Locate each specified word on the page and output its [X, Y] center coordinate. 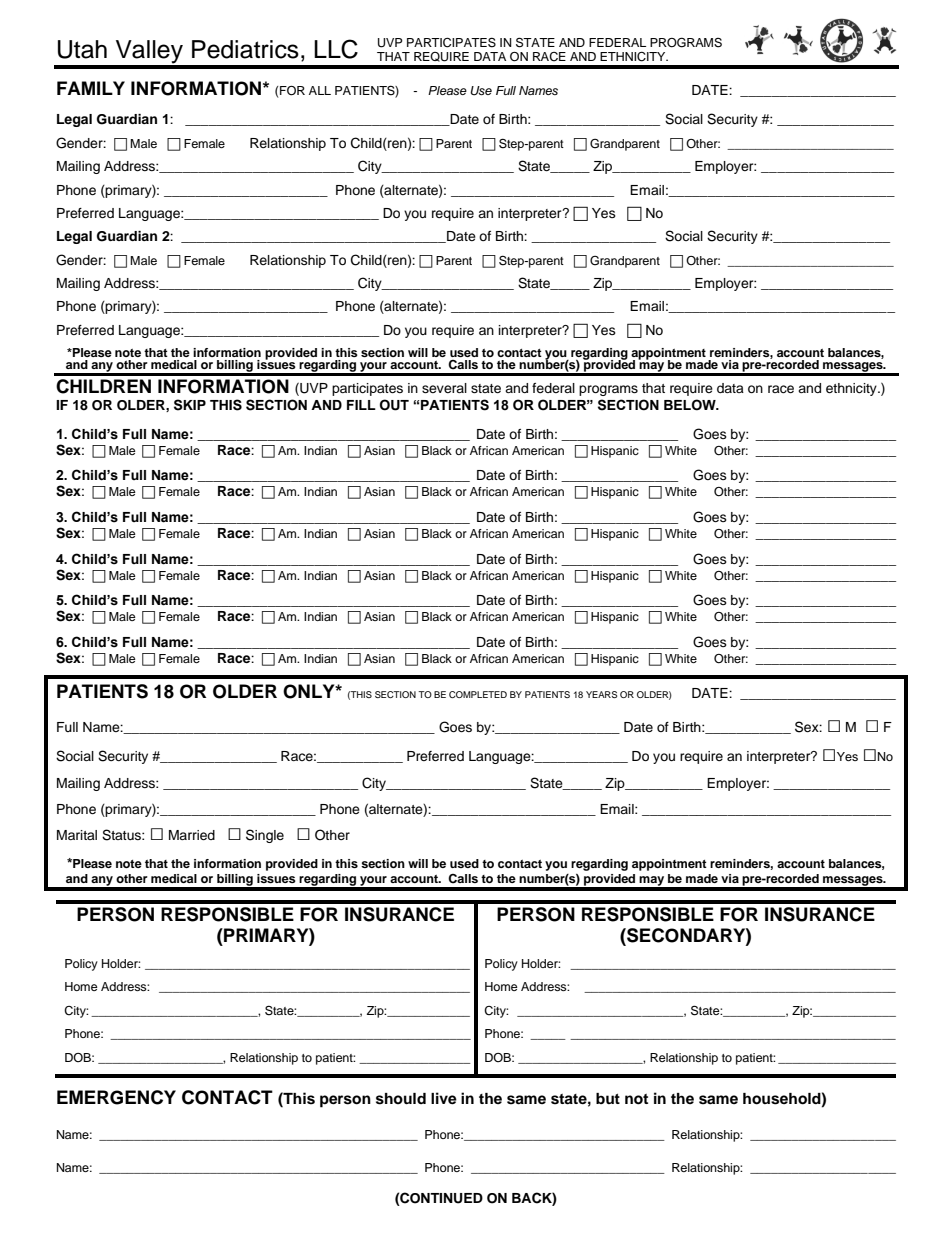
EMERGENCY [116, 1097]
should [401, 1099]
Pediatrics [245, 49]
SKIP [190, 405]
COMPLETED [478, 694]
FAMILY [91, 88]
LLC [336, 49]
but [608, 1098]
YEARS [601, 694]
